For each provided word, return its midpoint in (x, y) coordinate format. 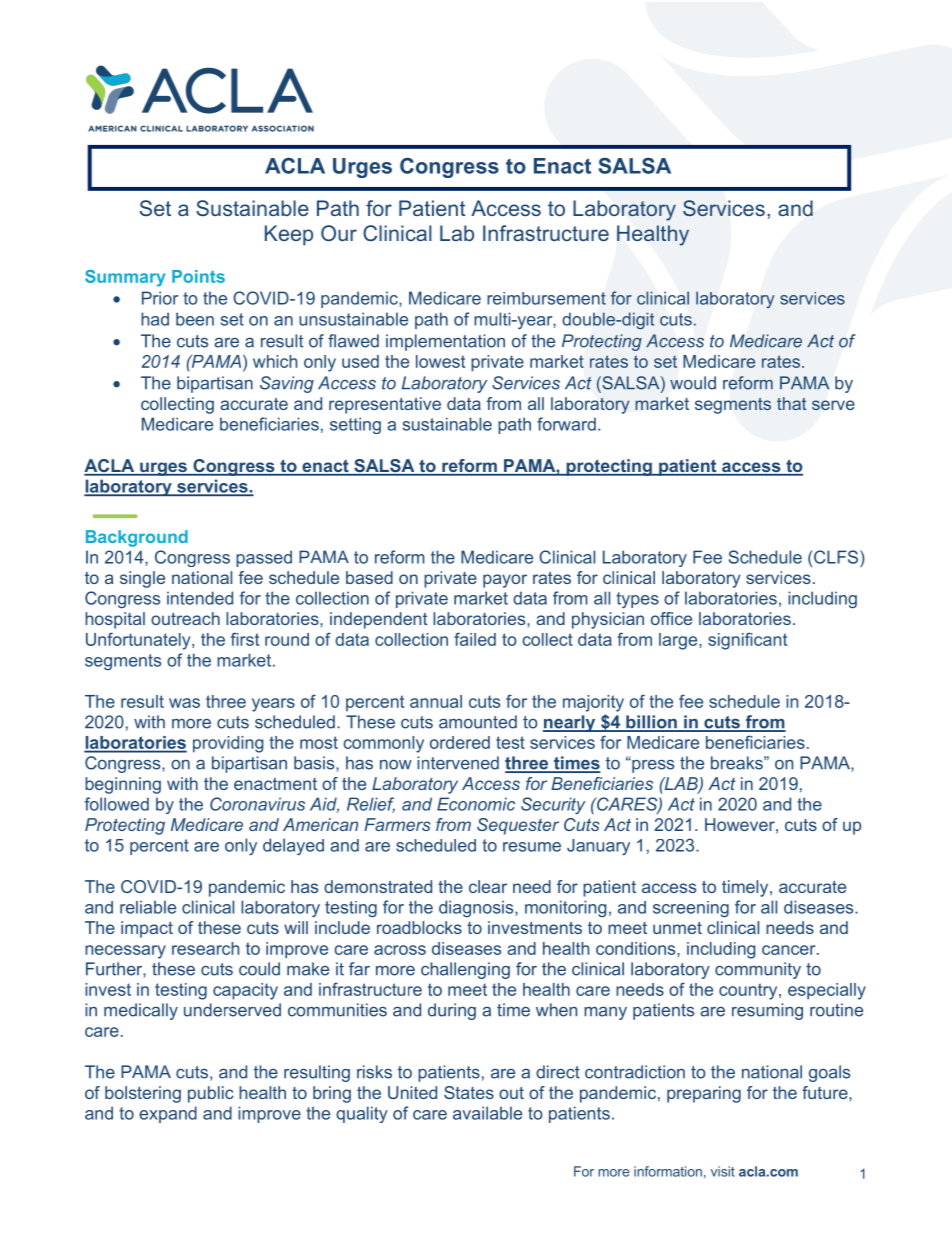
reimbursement (546, 298)
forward (566, 424)
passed (264, 558)
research (205, 948)
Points (198, 276)
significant (747, 641)
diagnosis (477, 908)
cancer (790, 950)
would (693, 383)
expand (168, 1114)
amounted (478, 722)
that (791, 403)
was (184, 703)
